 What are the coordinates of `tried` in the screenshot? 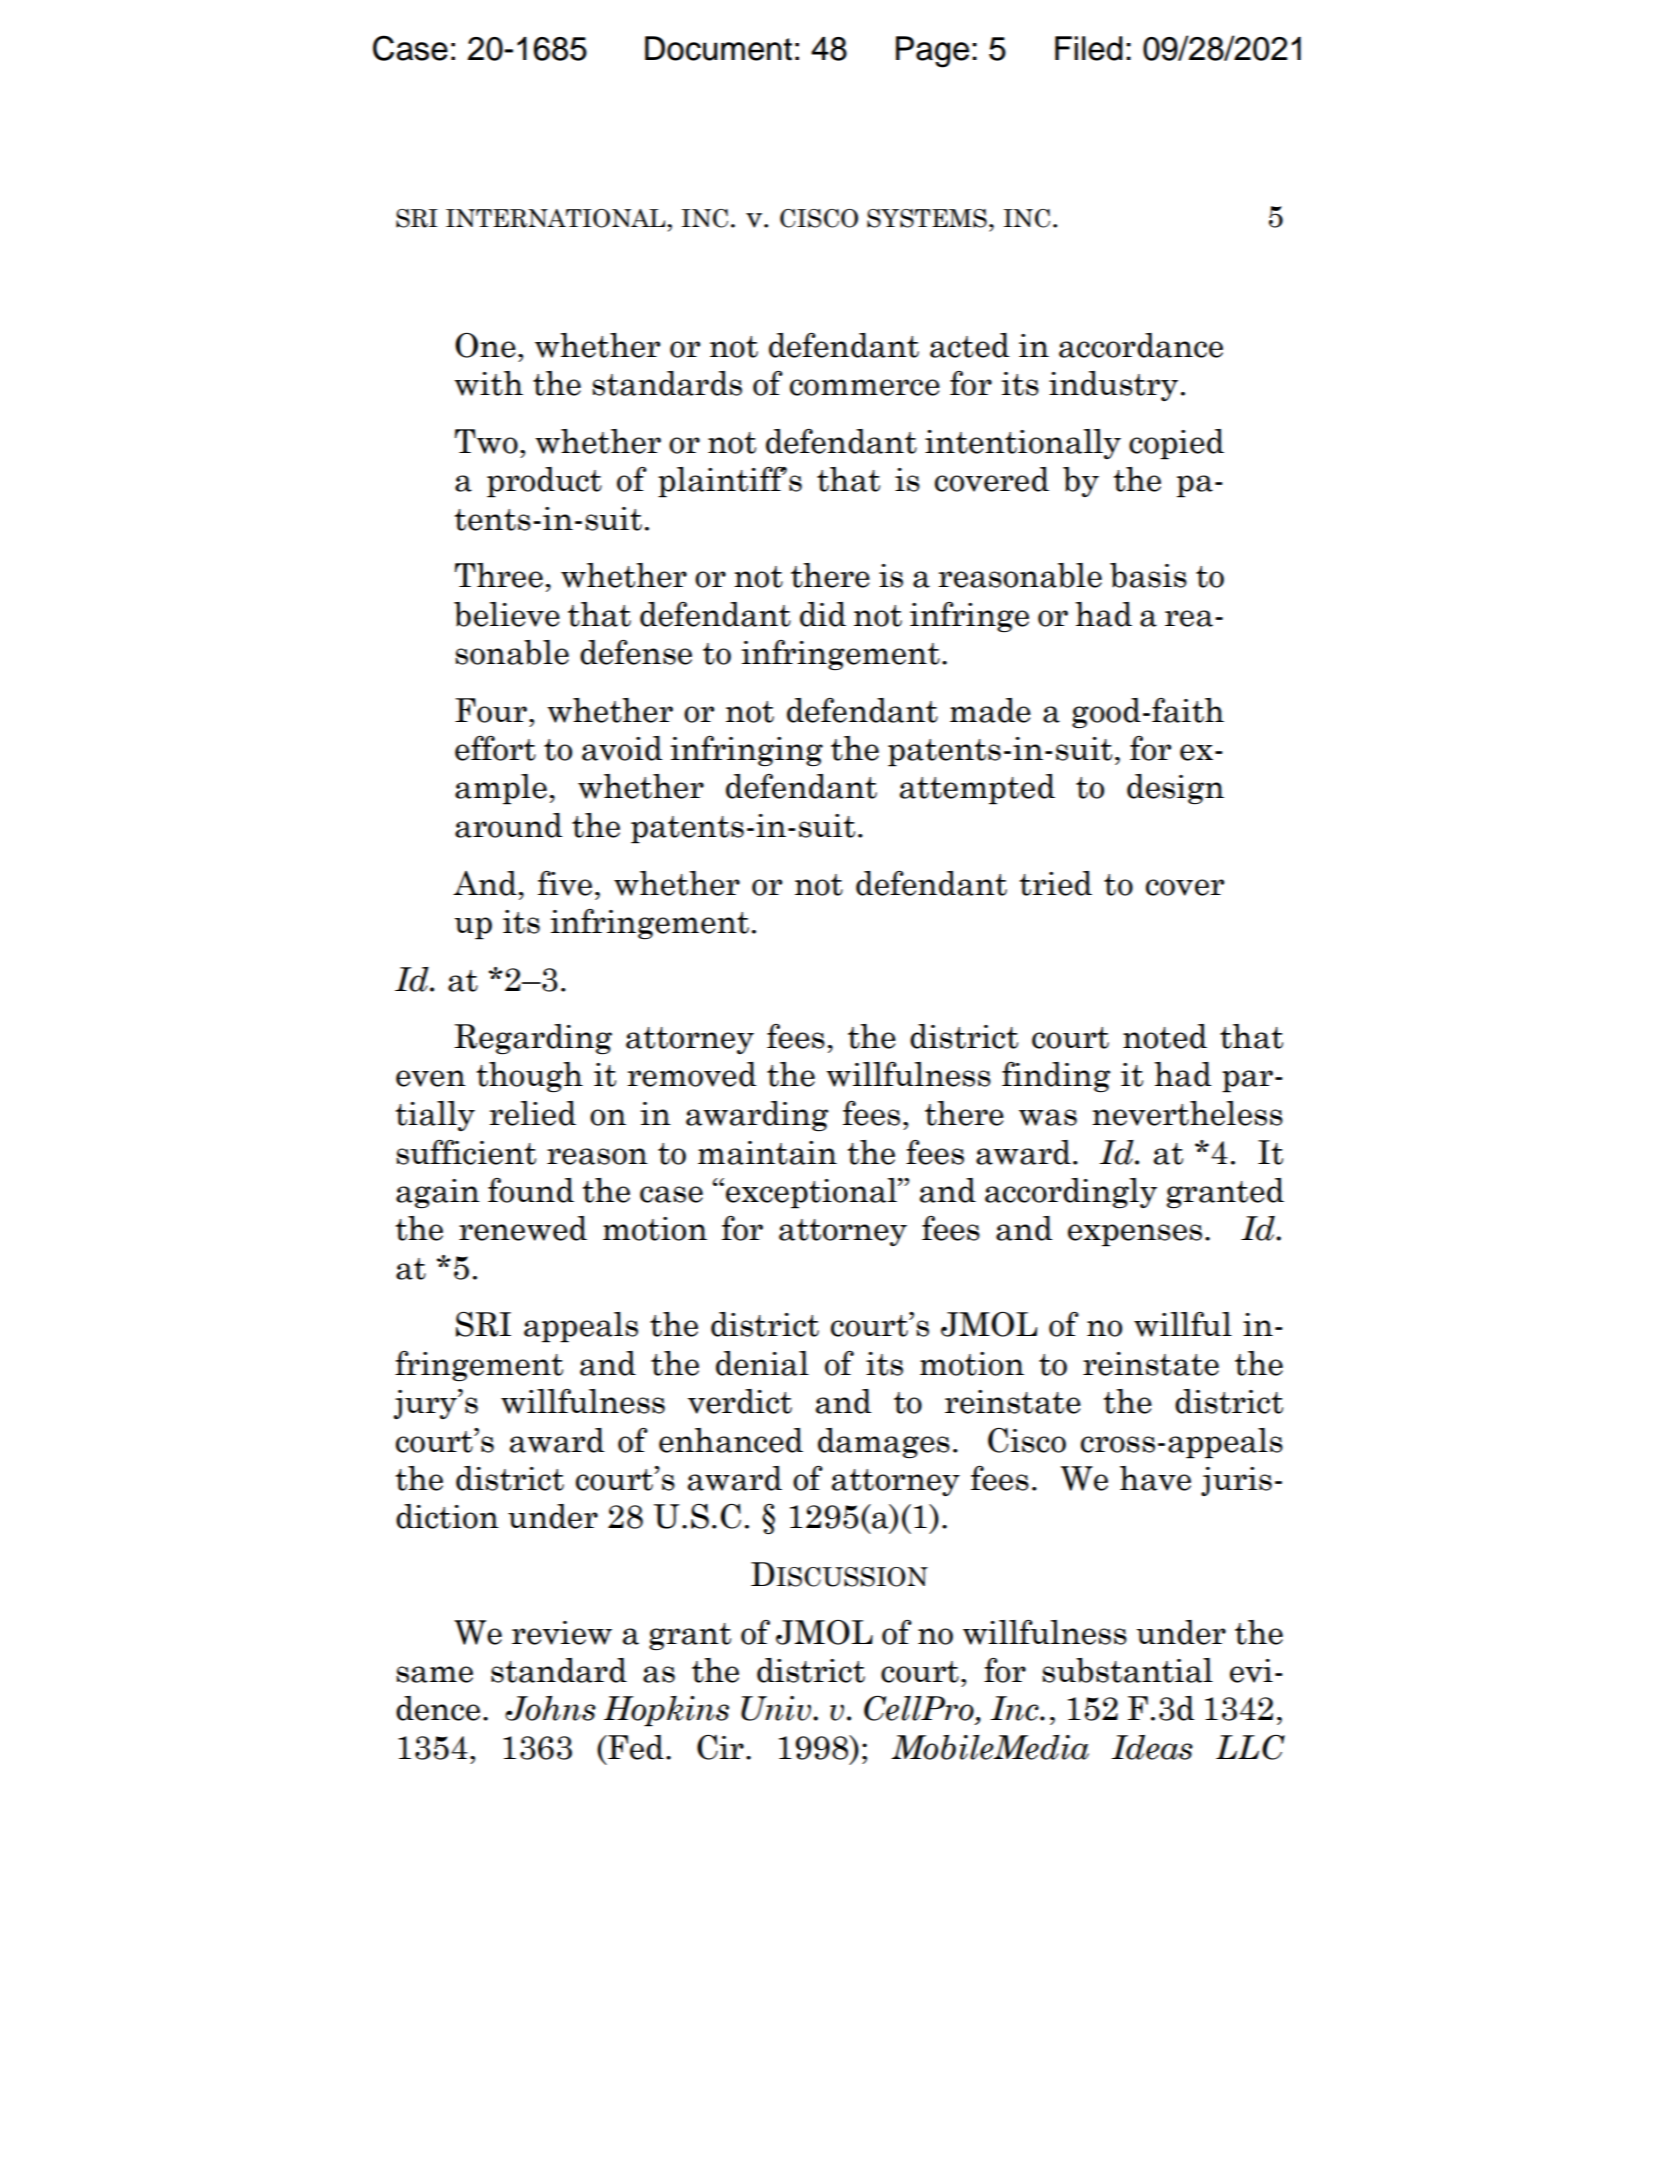 It's located at (1056, 883).
